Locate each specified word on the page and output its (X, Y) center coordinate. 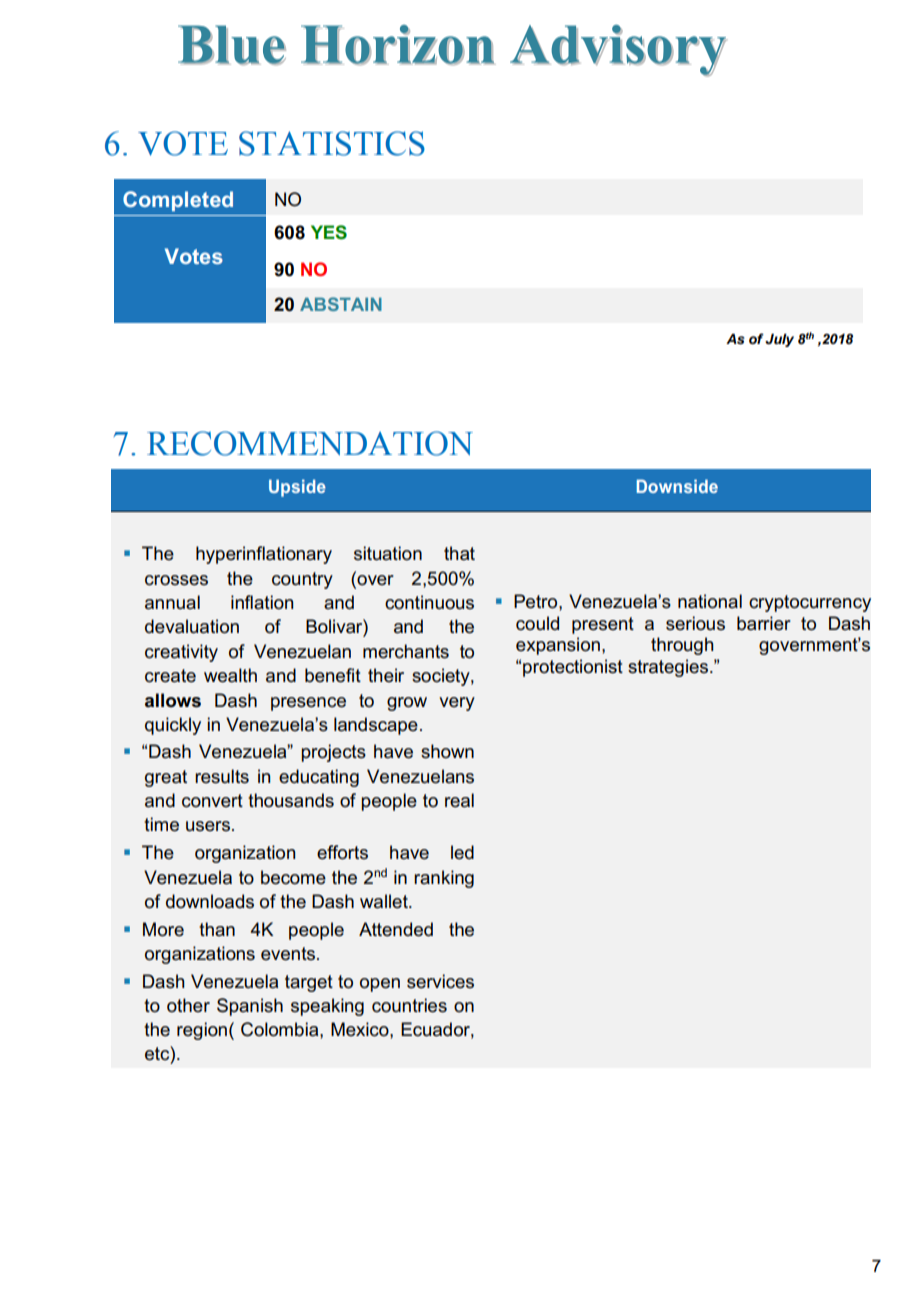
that (459, 553)
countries (409, 1005)
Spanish (250, 1007)
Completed (178, 201)
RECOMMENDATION (310, 443)
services (440, 981)
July (779, 340)
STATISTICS (332, 143)
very (457, 704)
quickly (173, 726)
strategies (669, 668)
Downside (677, 486)
